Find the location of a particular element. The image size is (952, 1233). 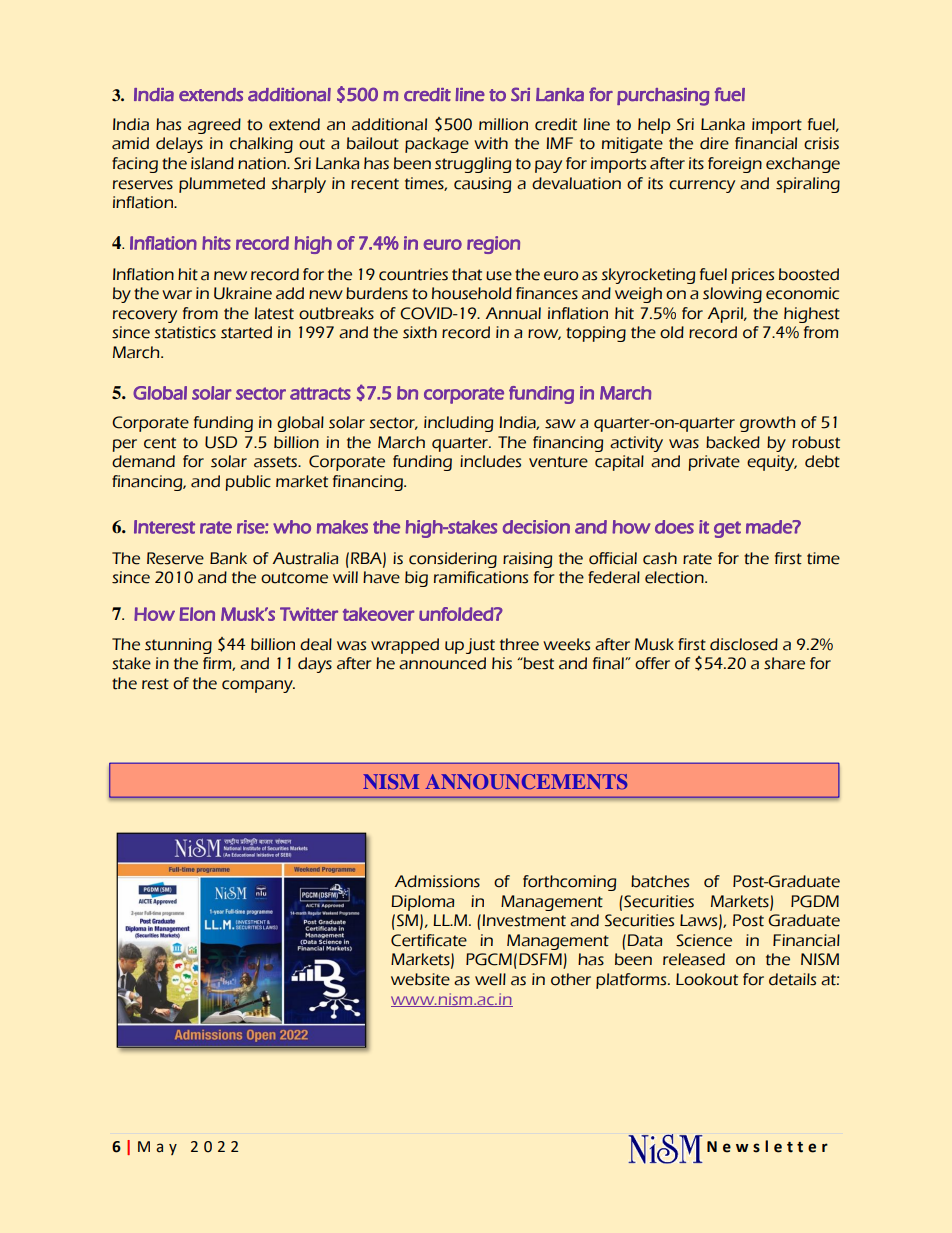

includes is located at coordinates (490, 461).
